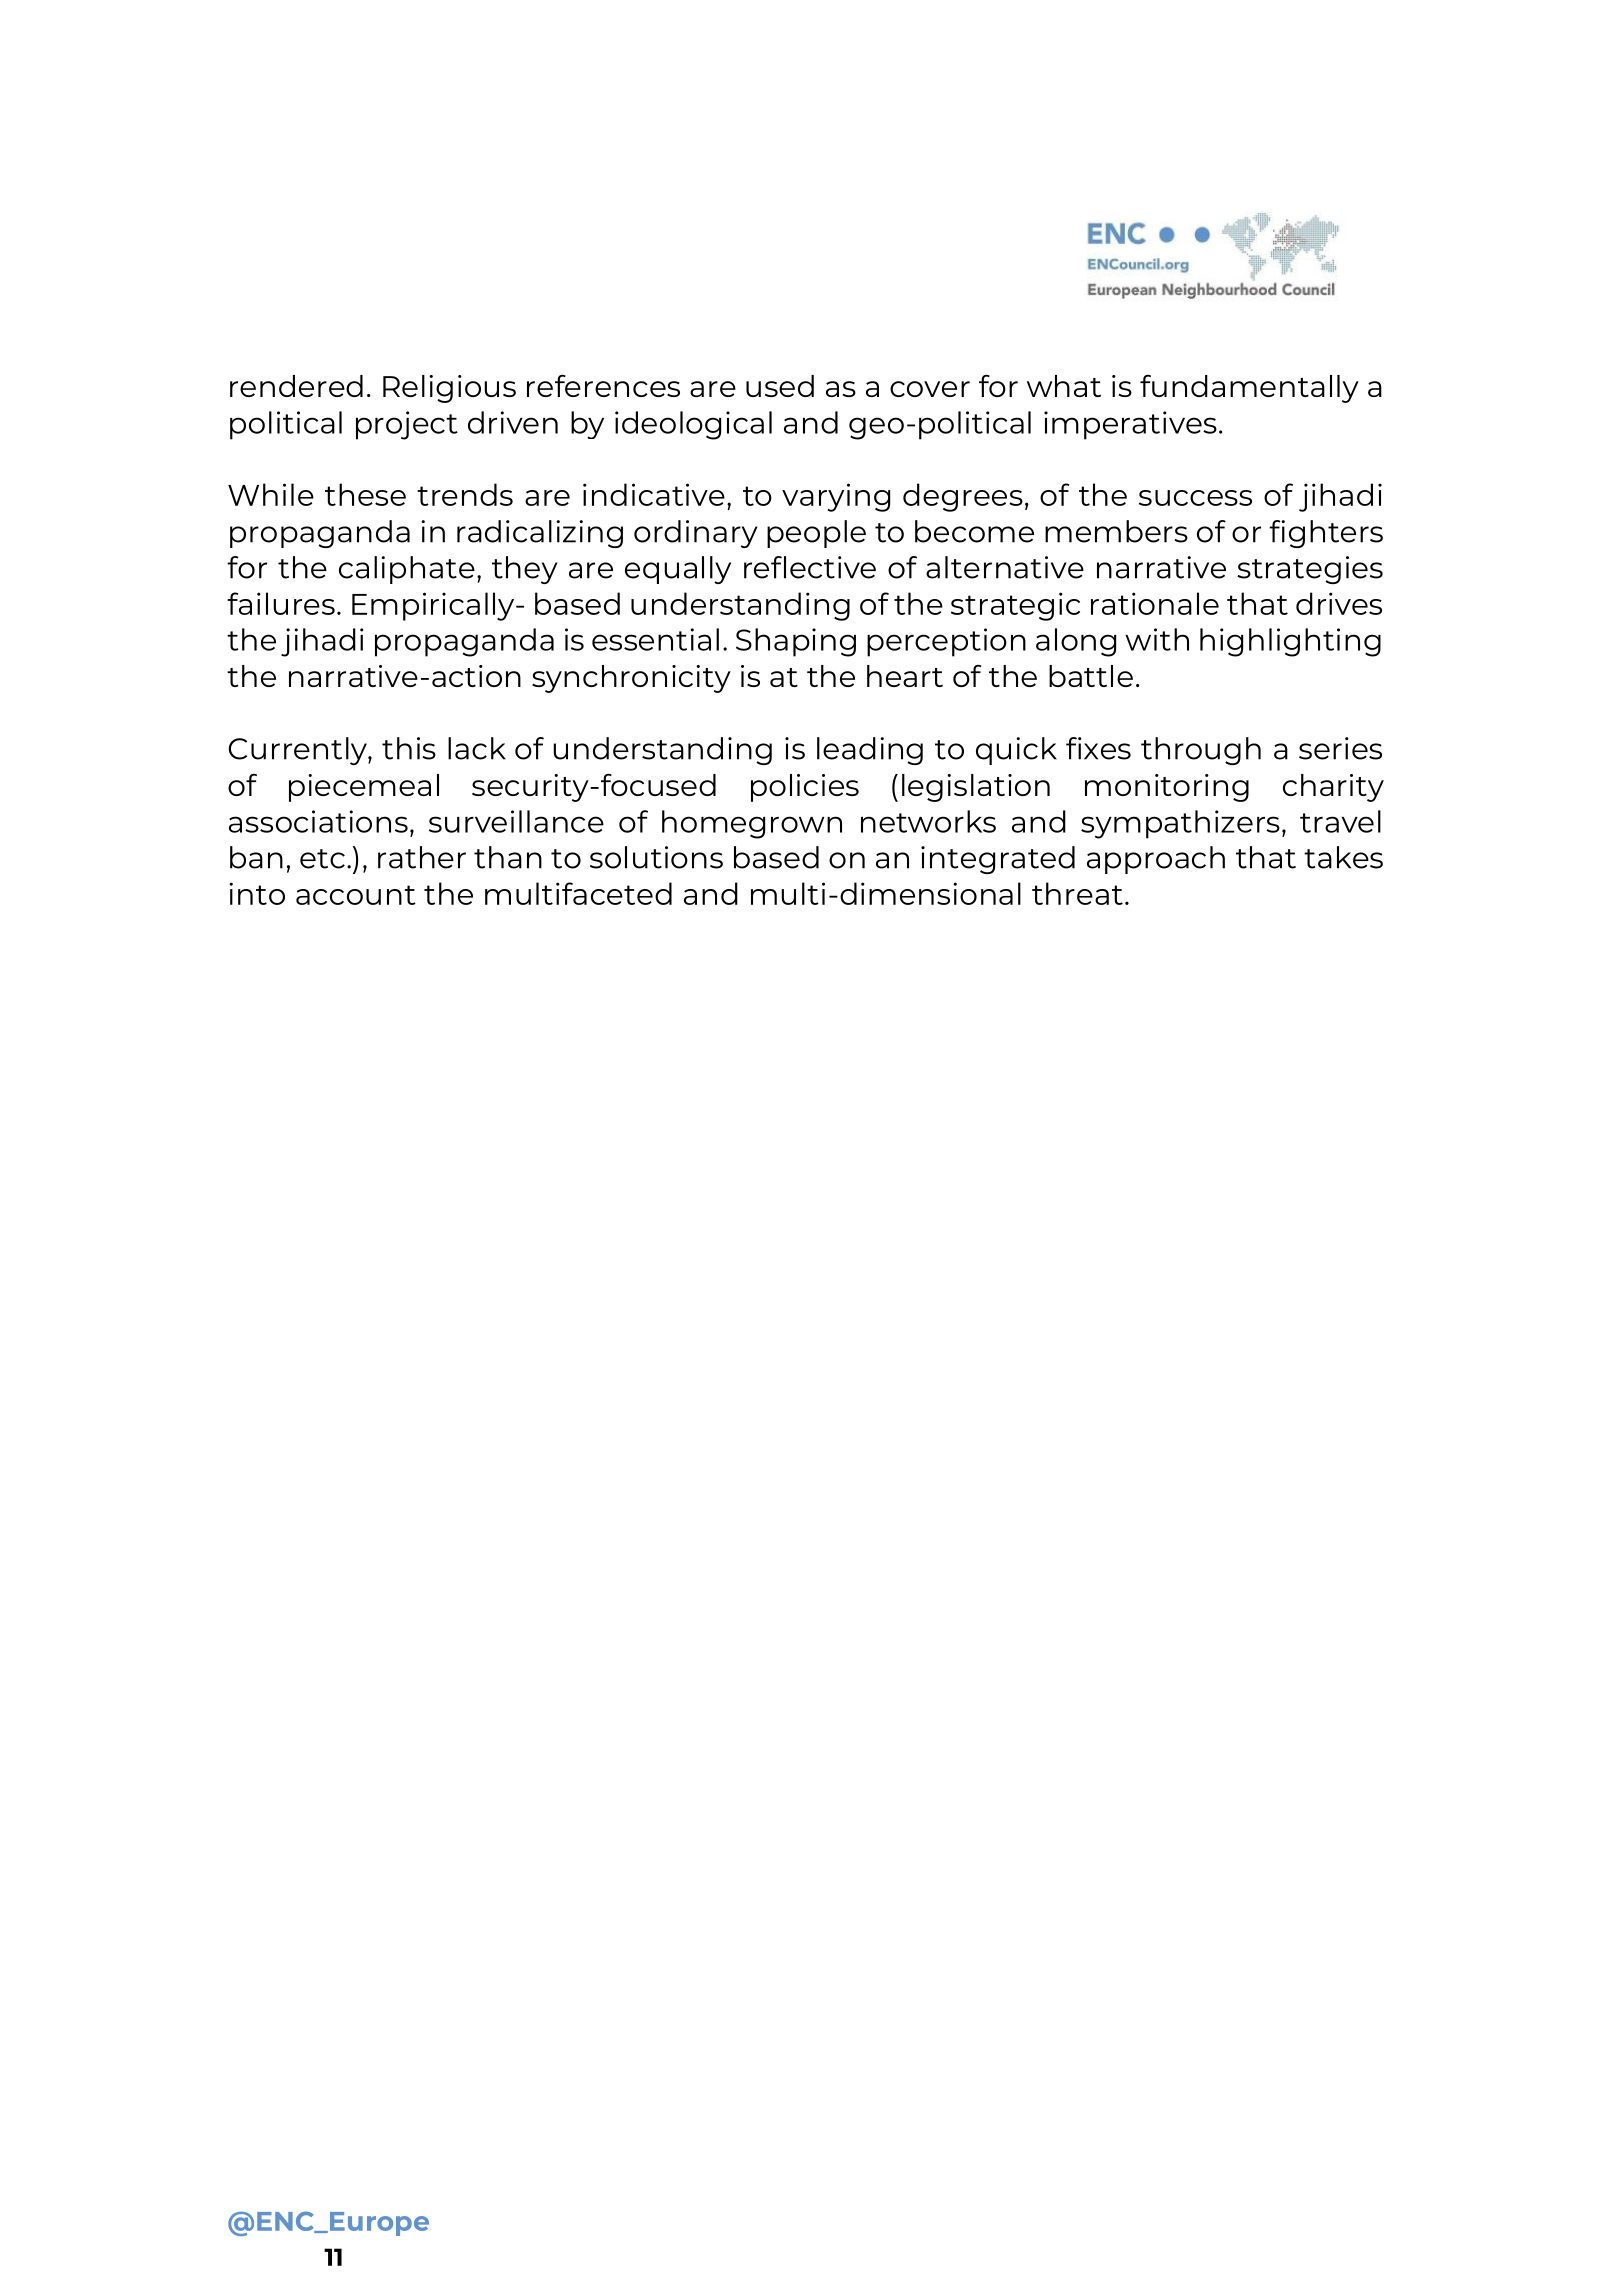 This document has width=1610, height=2276. What do you see at coordinates (905, 676) in the document?
I see `heart` at bounding box center [905, 676].
